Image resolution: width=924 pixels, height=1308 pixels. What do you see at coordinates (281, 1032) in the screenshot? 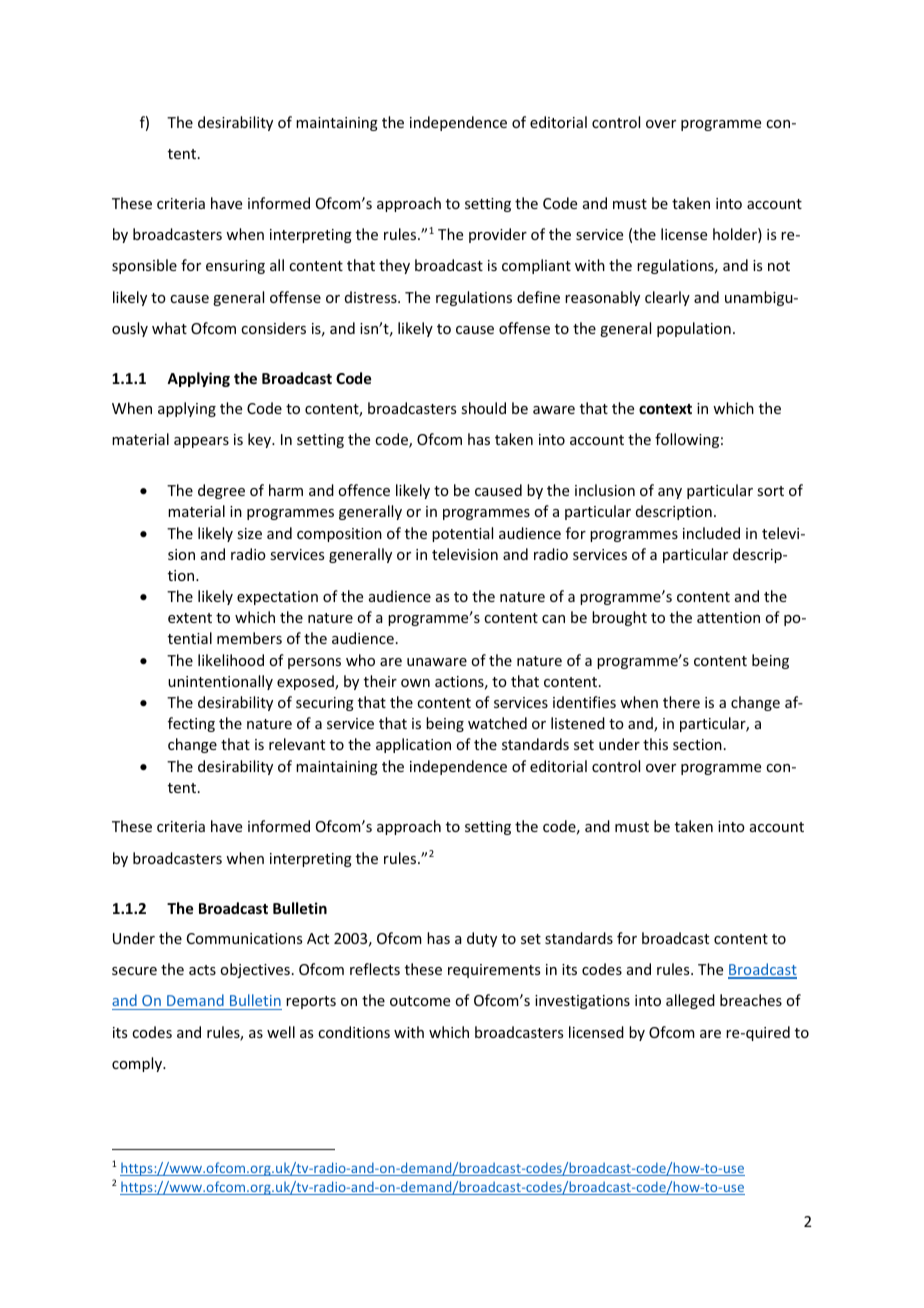
I see `well` at bounding box center [281, 1032].
